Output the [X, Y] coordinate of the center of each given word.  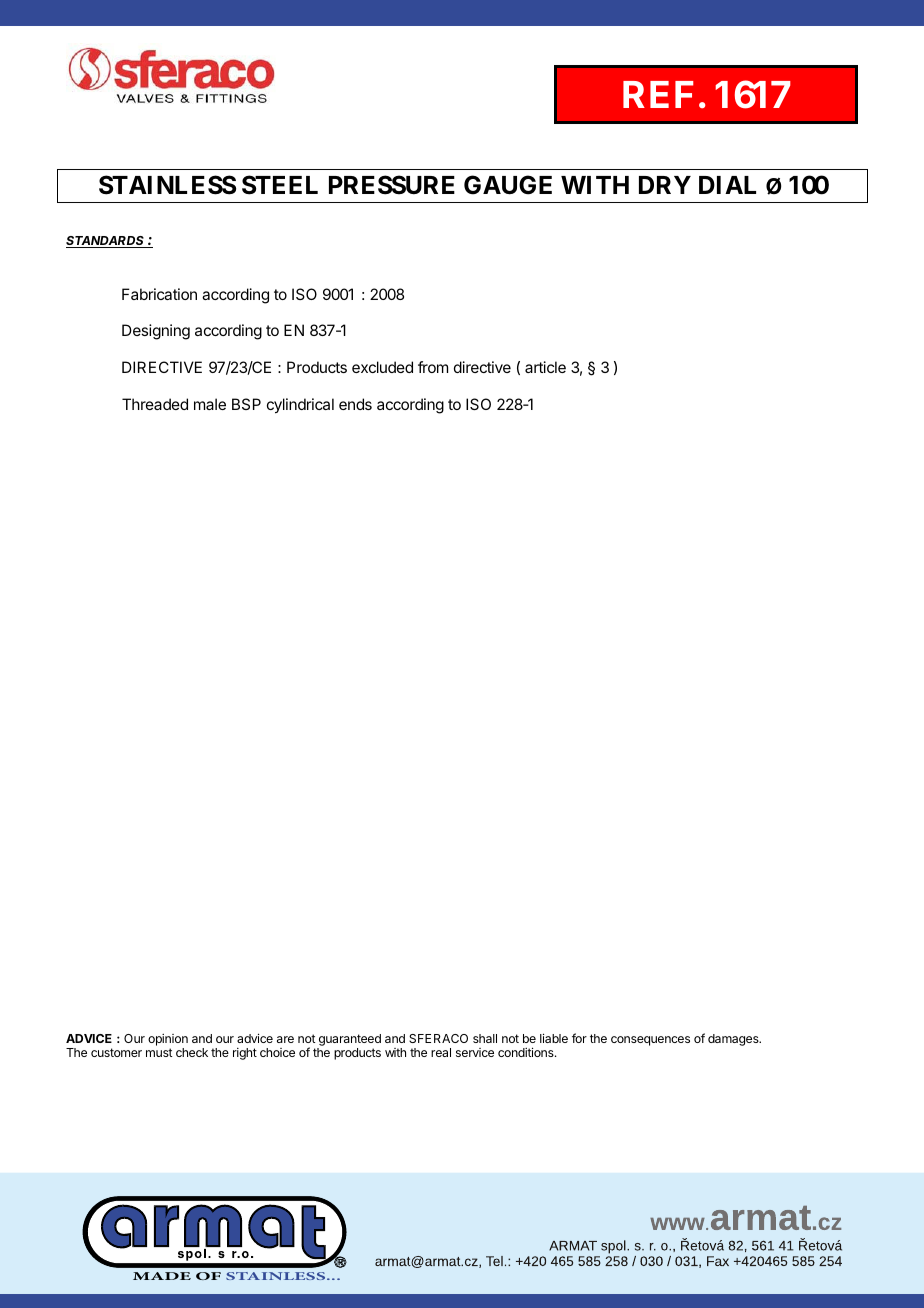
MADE [162, 1276]
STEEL [280, 185]
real [441, 1052]
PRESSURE [392, 185]
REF [658, 94]
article [545, 367]
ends [355, 404]
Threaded [155, 404]
